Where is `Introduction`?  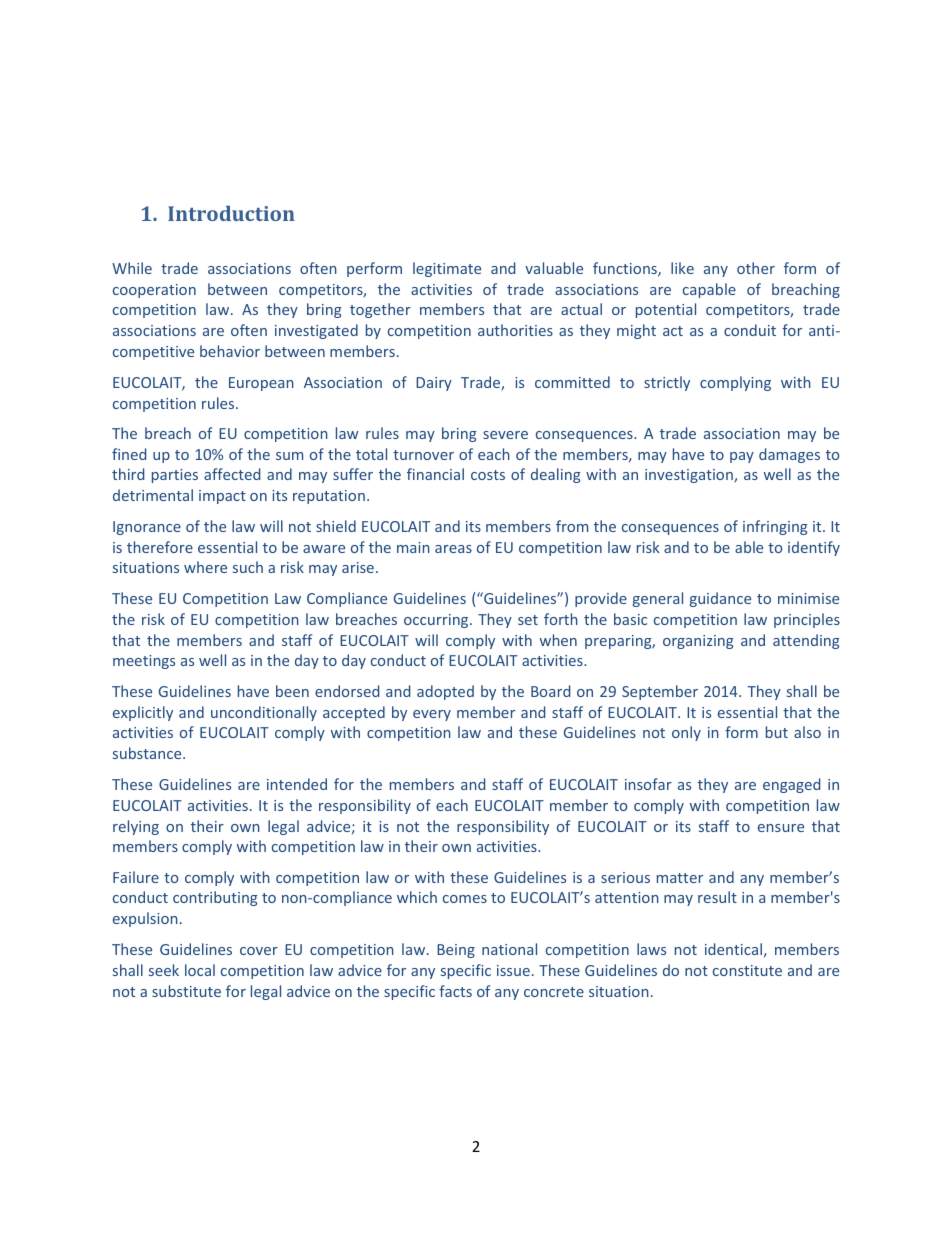 Introduction is located at coordinates (231, 213).
